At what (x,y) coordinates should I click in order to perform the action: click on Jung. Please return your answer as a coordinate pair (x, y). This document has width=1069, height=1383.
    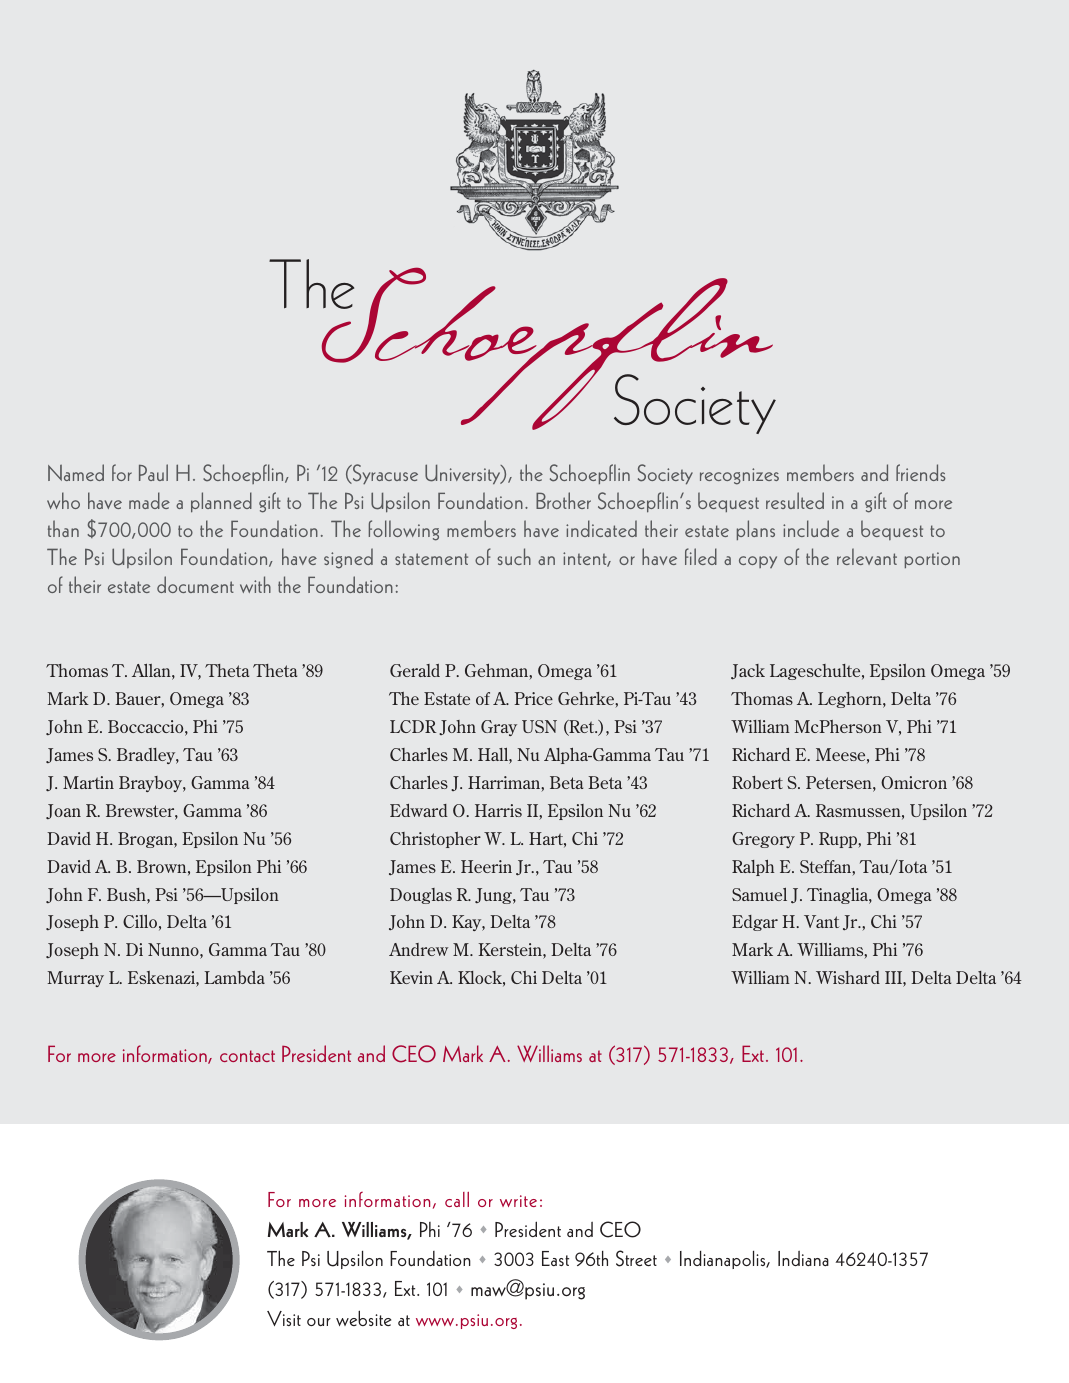
    Looking at the image, I should click on (494, 896).
